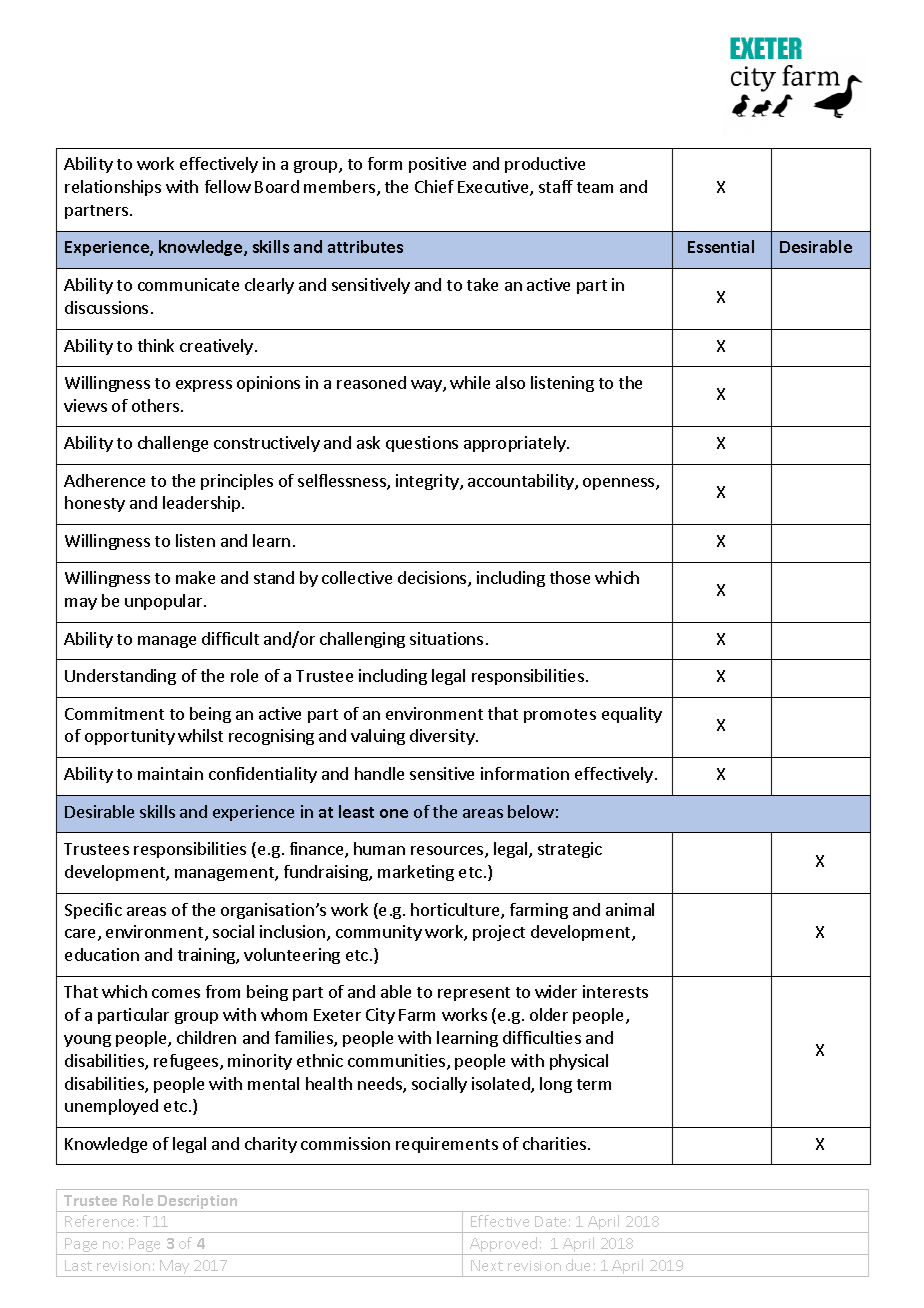  Describe the element at coordinates (570, 850) in the screenshot. I see `strategic` at that location.
